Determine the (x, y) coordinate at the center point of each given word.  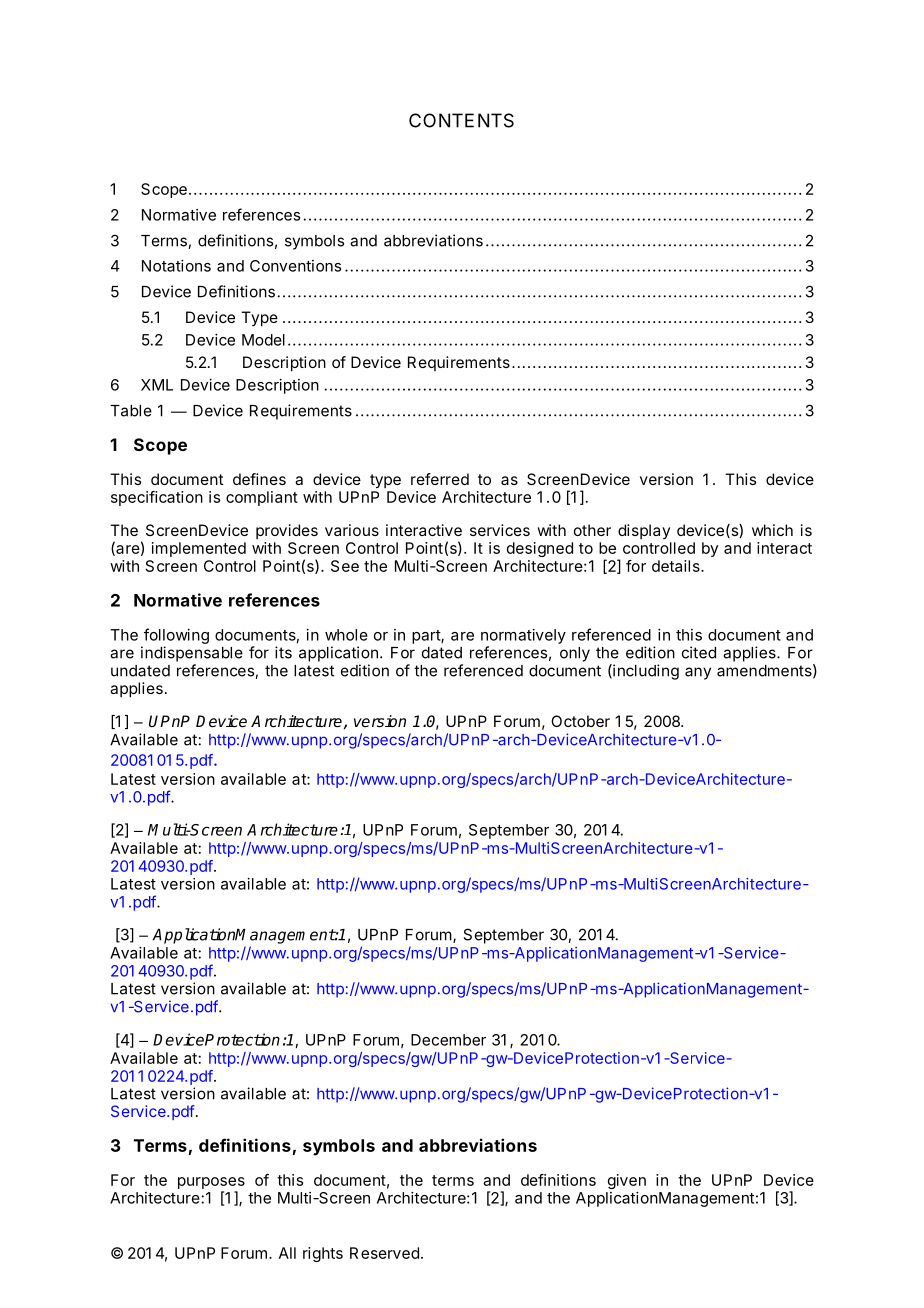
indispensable (192, 654)
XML (157, 385)
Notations (176, 266)
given (627, 1181)
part (427, 637)
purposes (211, 1183)
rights (323, 1254)
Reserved (384, 1253)
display (644, 531)
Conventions (295, 266)
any (698, 673)
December (448, 1040)
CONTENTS (461, 120)
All (287, 1253)
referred (440, 479)
